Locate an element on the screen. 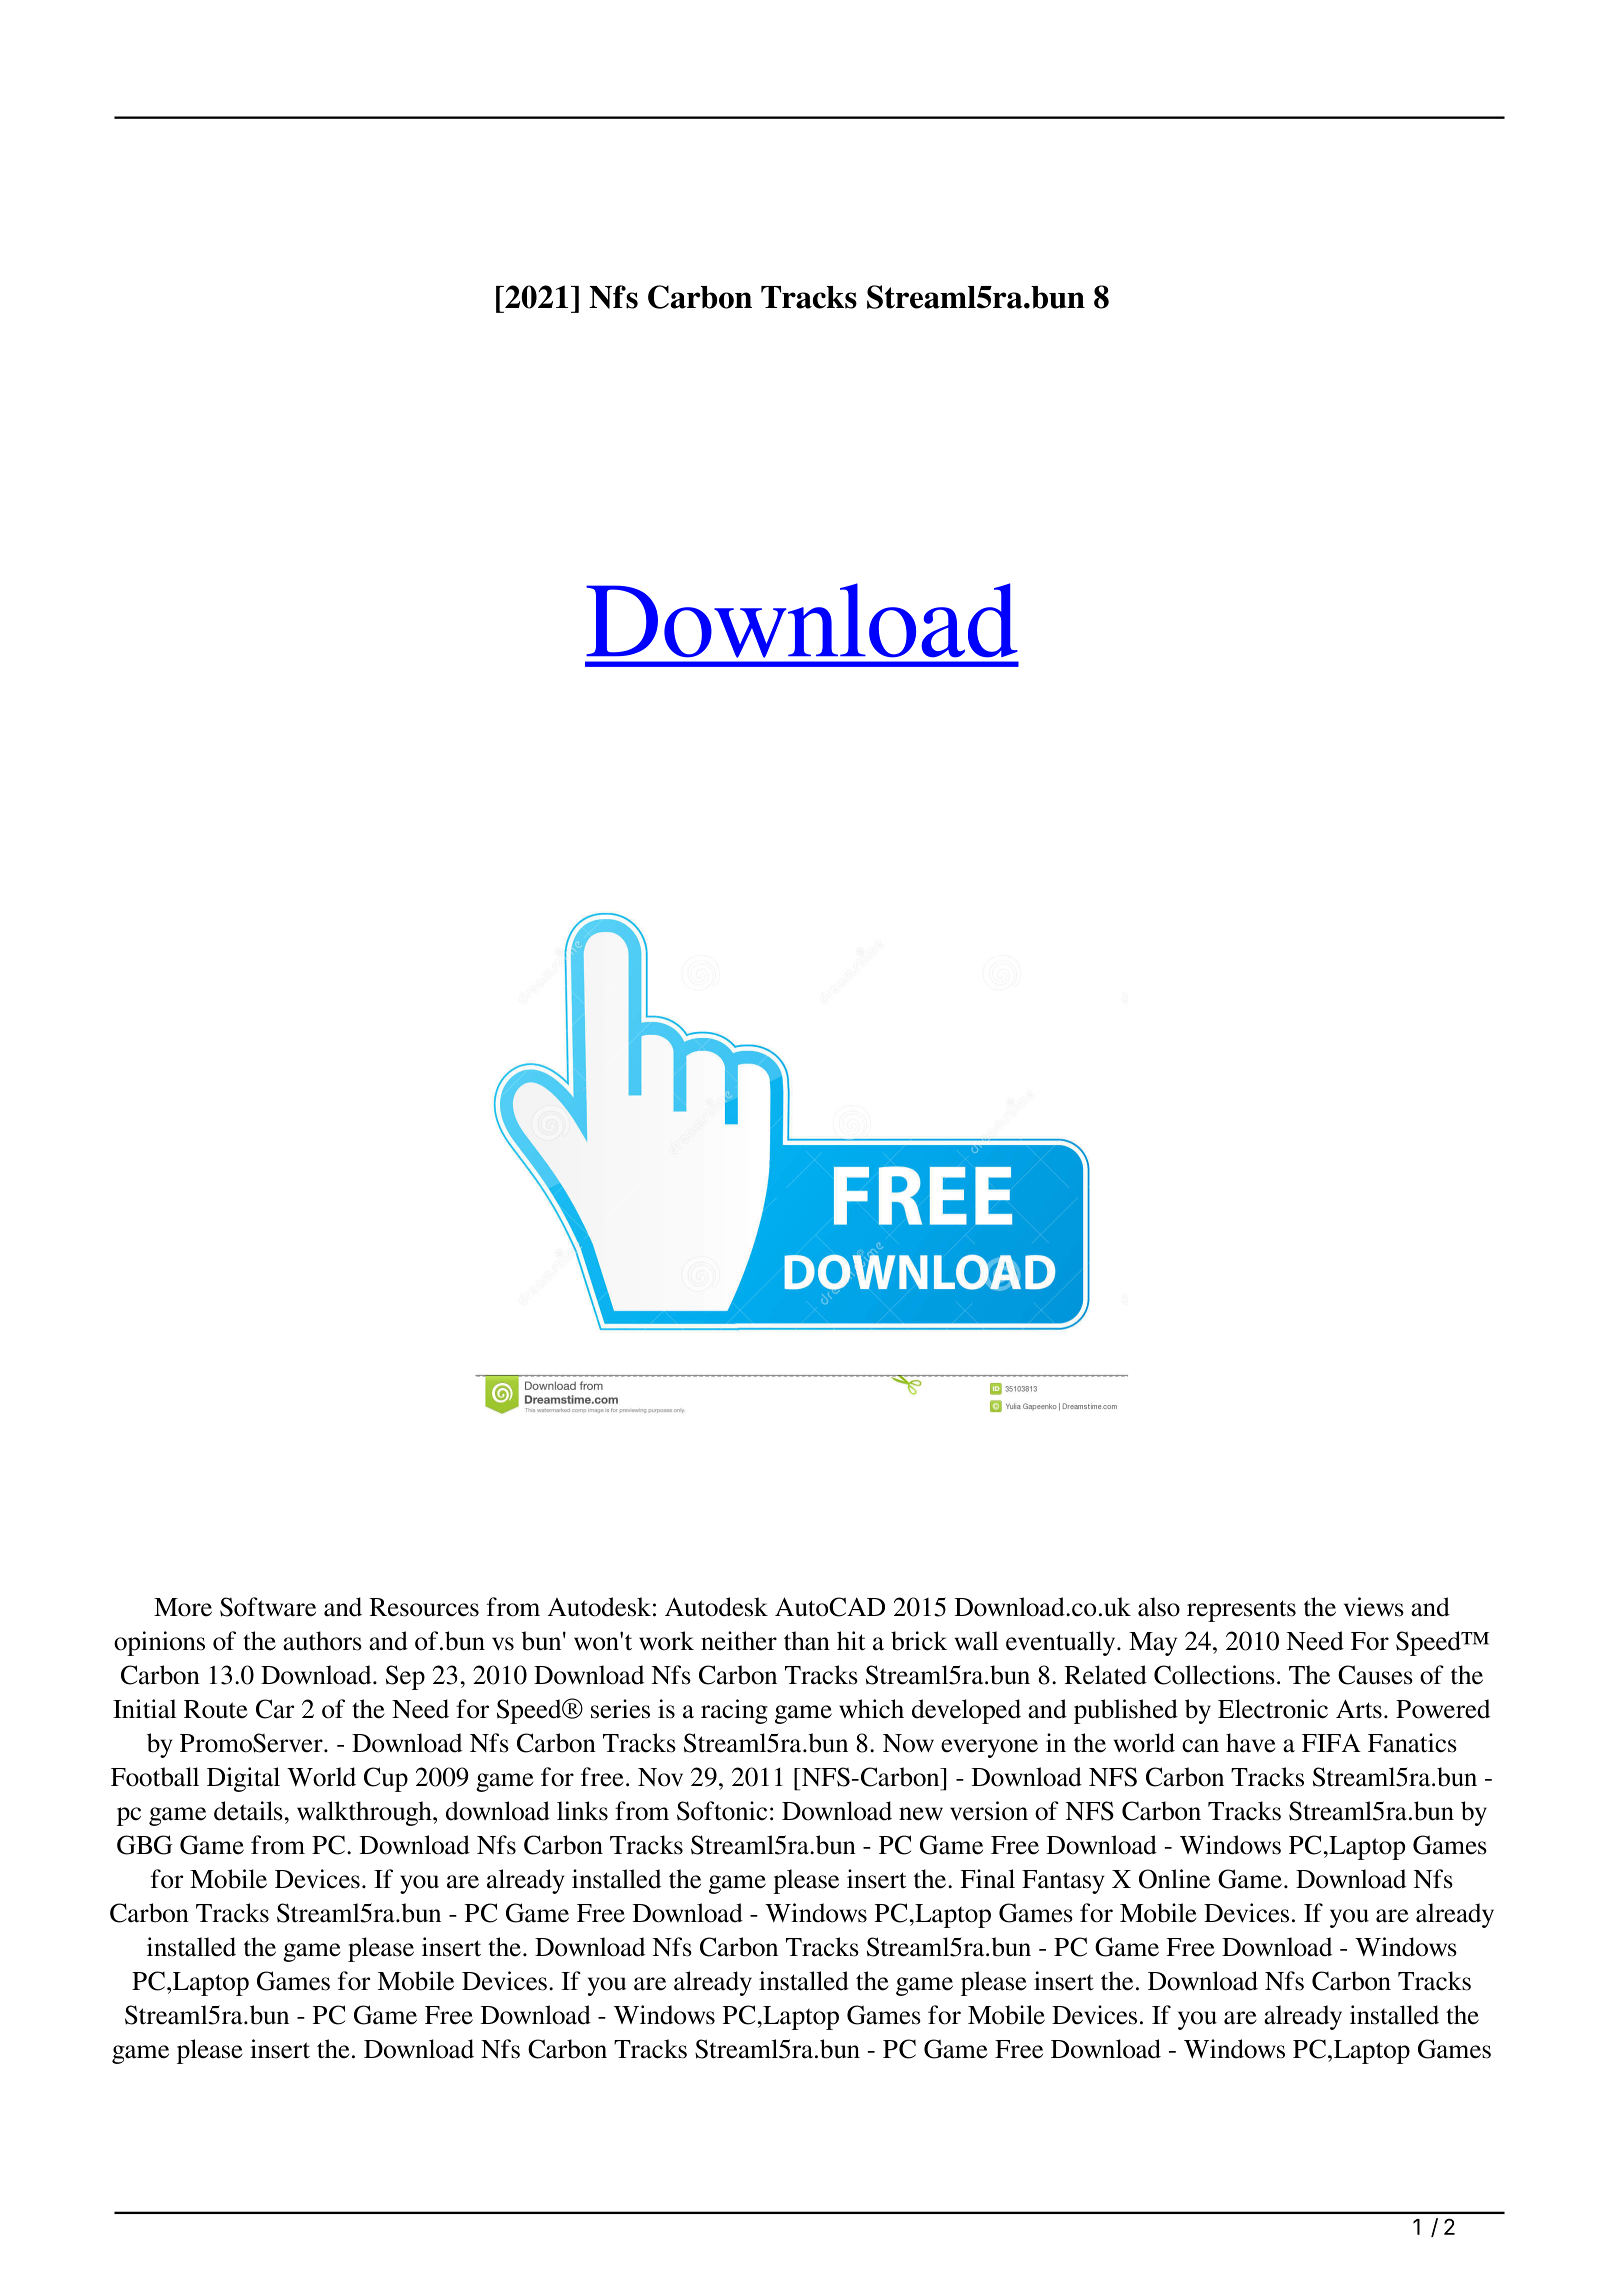 This screenshot has width=1619, height=2290. walkthrough is located at coordinates (365, 1813).
